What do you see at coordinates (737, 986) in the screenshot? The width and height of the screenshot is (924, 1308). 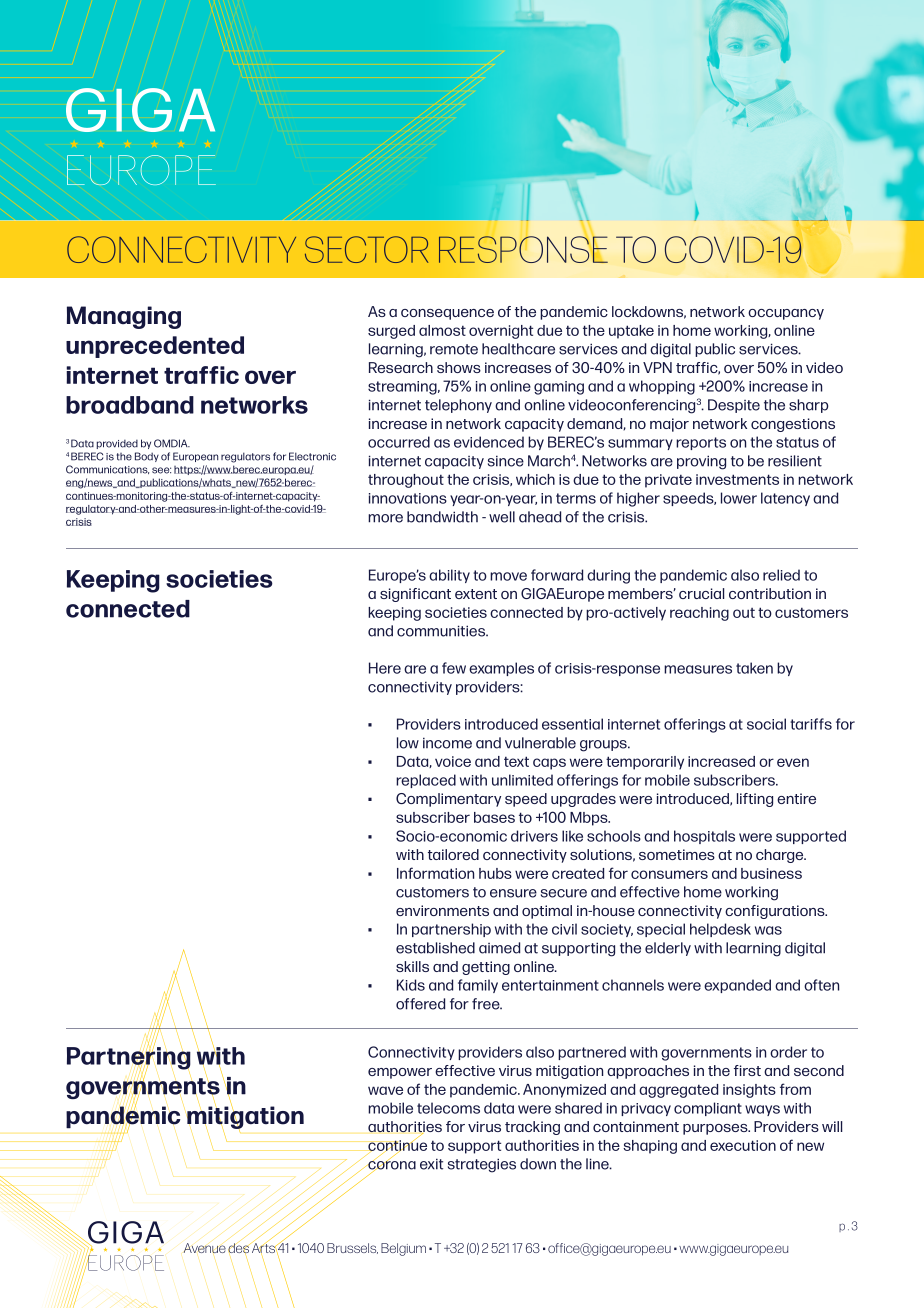 I see `expanded` at bounding box center [737, 986].
